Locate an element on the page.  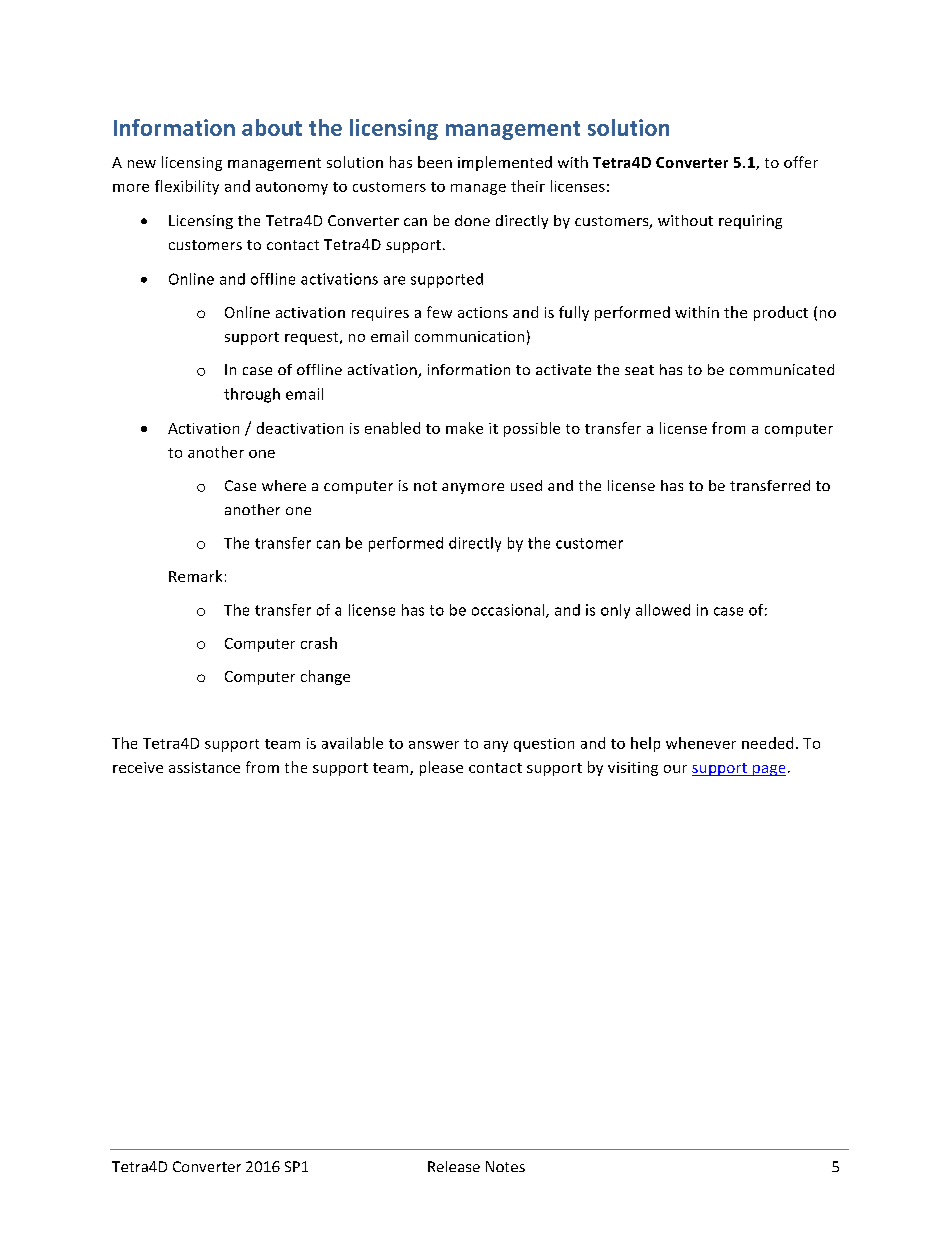
Remark is located at coordinates (195, 576).
